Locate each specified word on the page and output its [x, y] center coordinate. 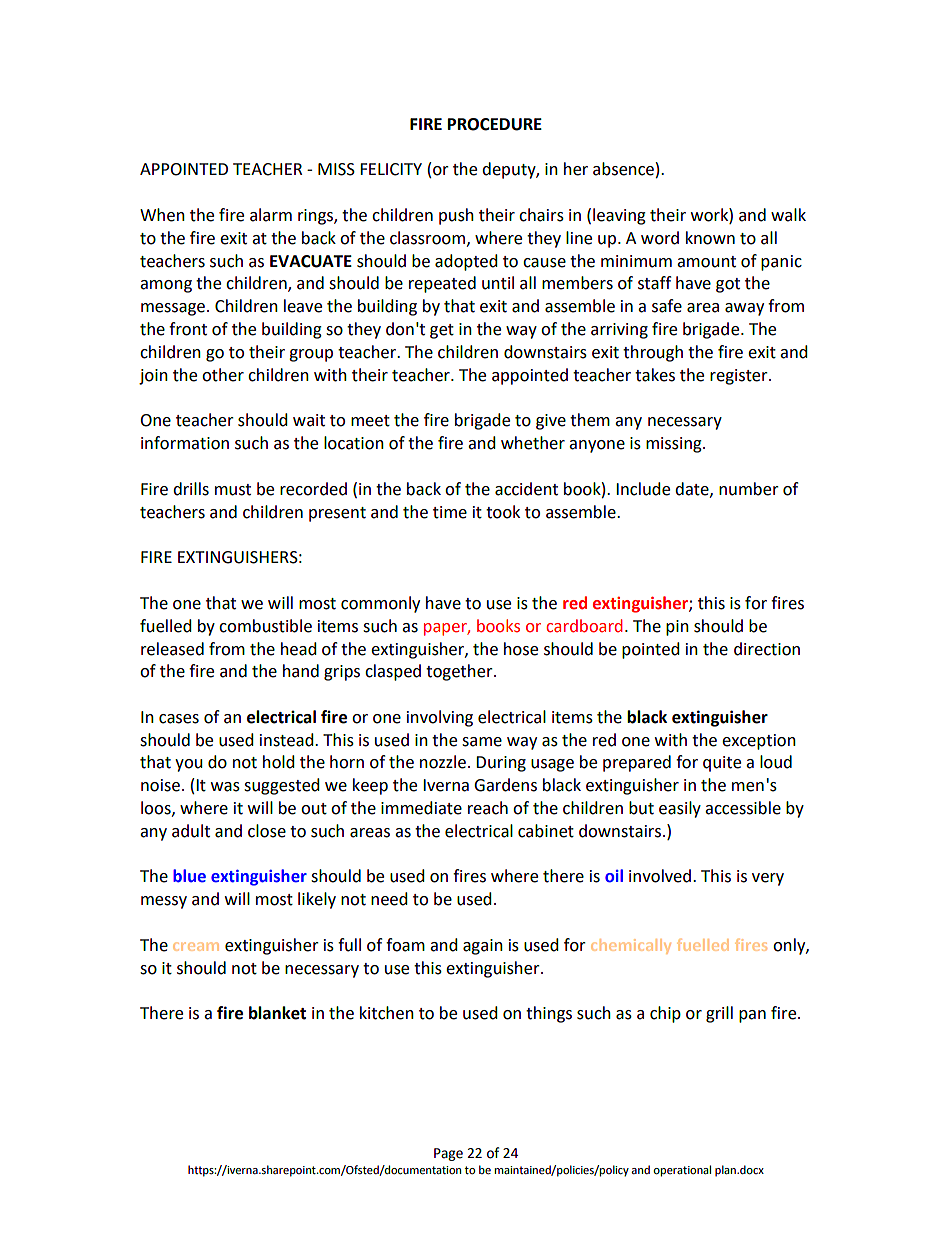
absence [623, 169]
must [233, 490]
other [223, 375]
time [450, 512]
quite [722, 764]
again [483, 947]
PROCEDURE [495, 124]
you [189, 765]
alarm [271, 215]
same [482, 742]
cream [196, 946]
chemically [631, 946]
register [740, 377]
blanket [277, 1013]
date [693, 489]
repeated [442, 284]
